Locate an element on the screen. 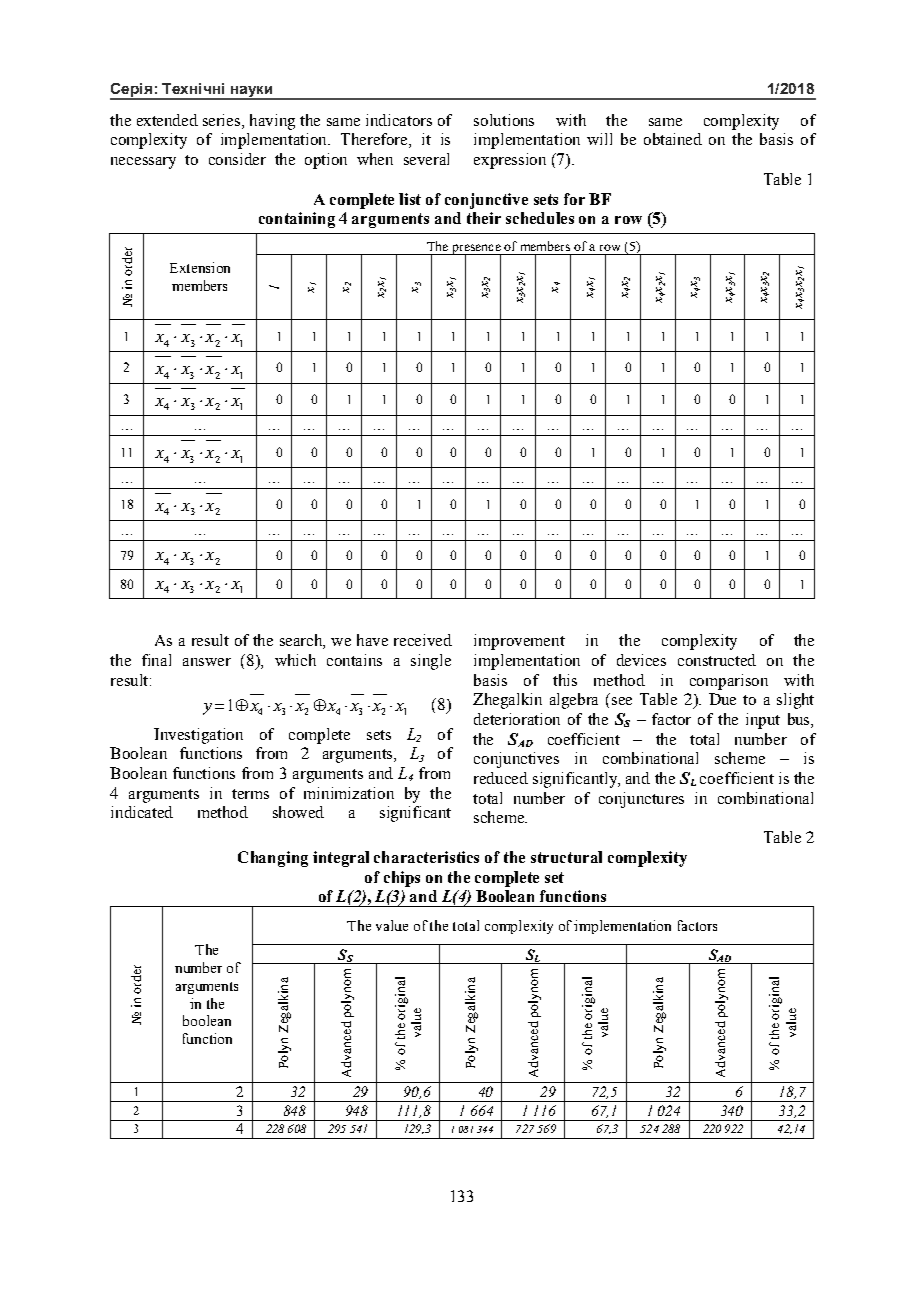  obtained is located at coordinates (673, 139).
